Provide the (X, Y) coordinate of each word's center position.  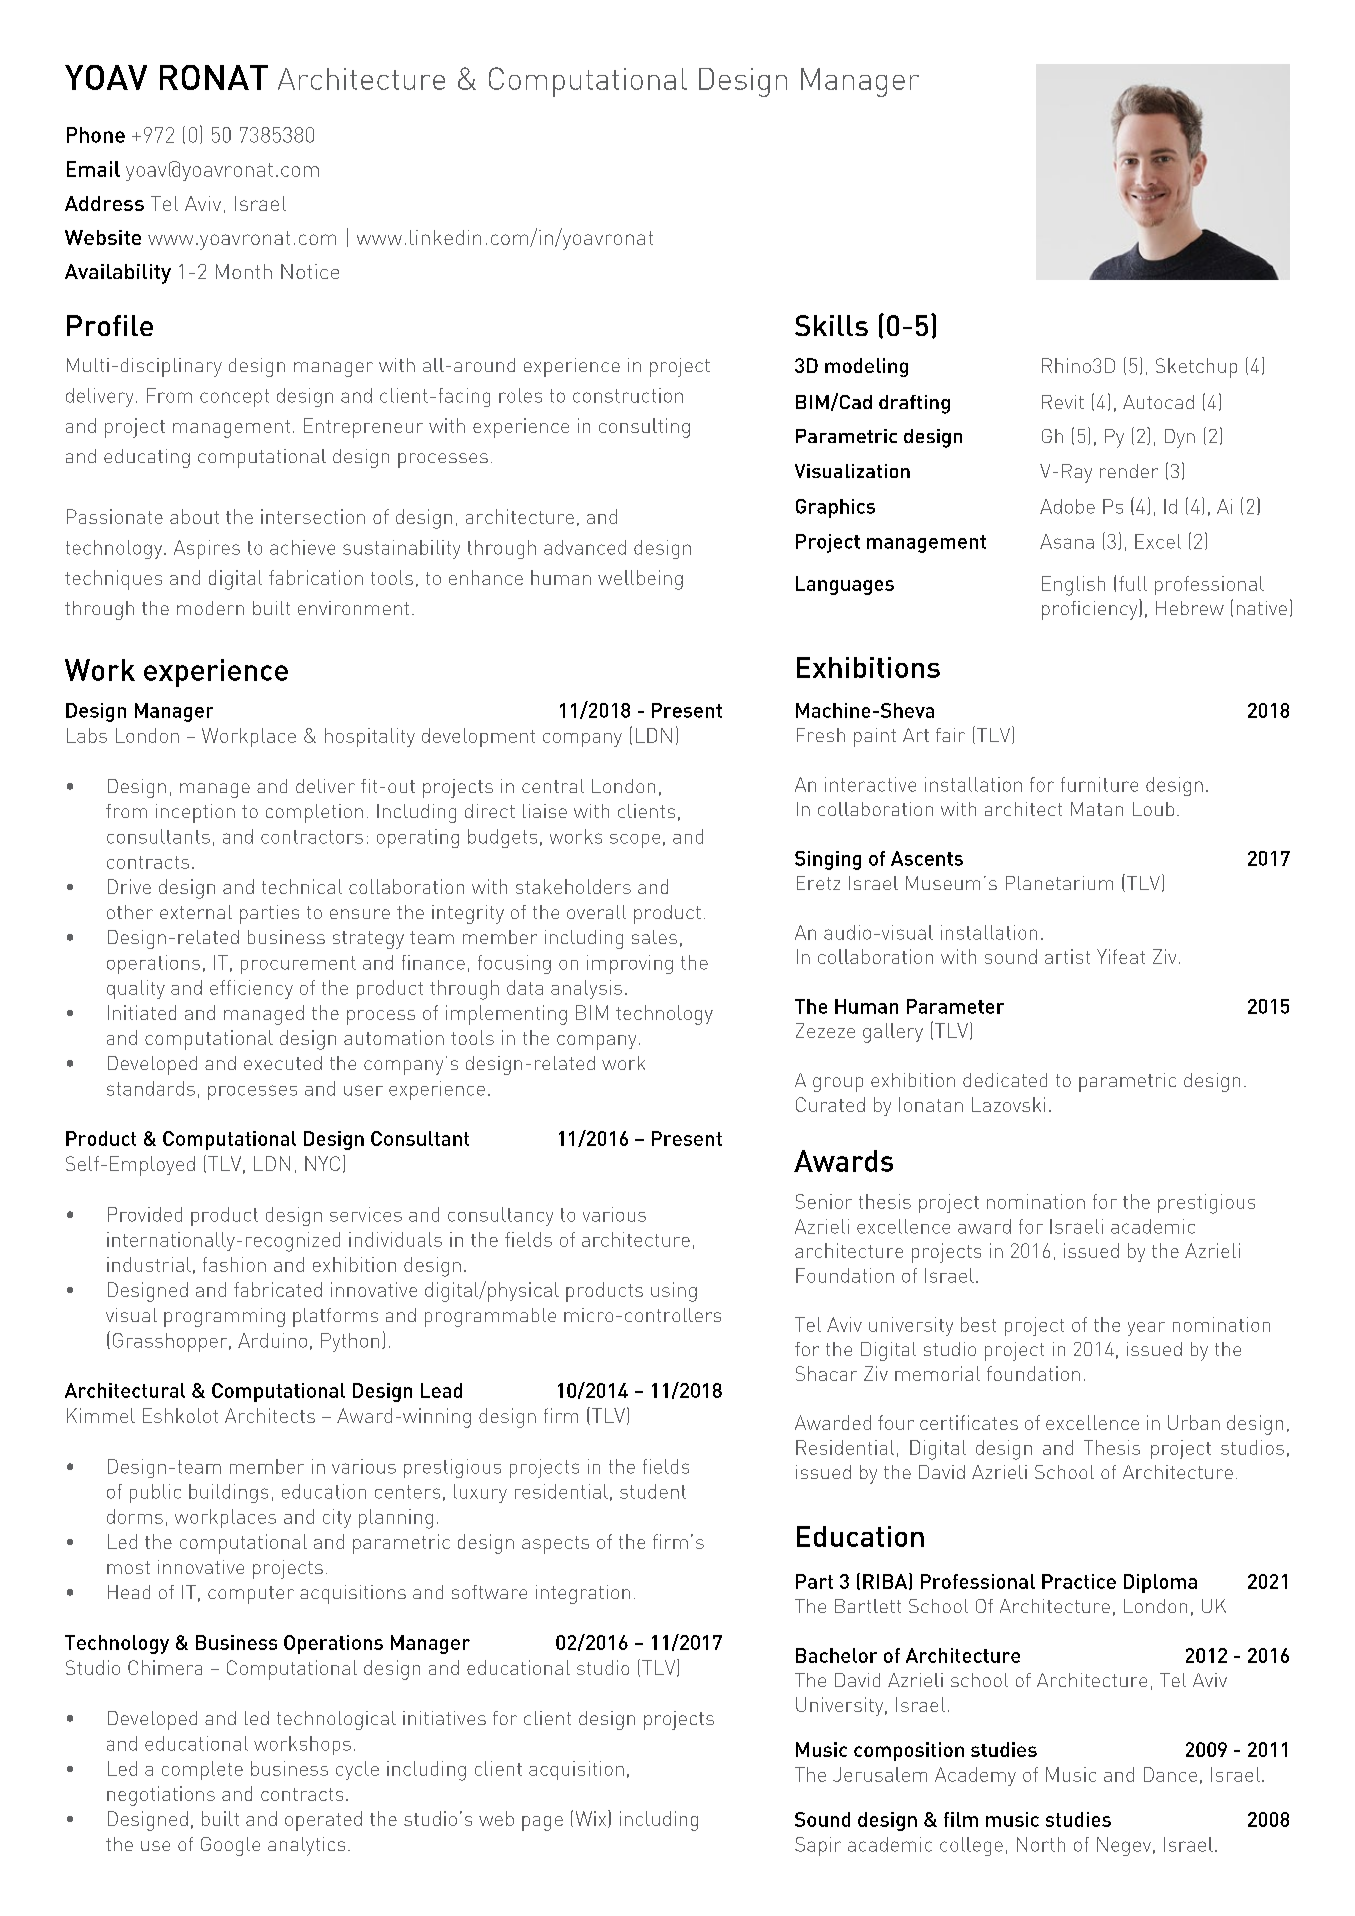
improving (630, 964)
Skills (831, 325)
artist (1067, 956)
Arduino (272, 1340)
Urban (1194, 1422)
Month (244, 271)
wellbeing (640, 580)
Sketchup (1196, 368)
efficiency (251, 989)
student (653, 1491)
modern (210, 608)
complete (202, 1770)
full (1133, 583)
